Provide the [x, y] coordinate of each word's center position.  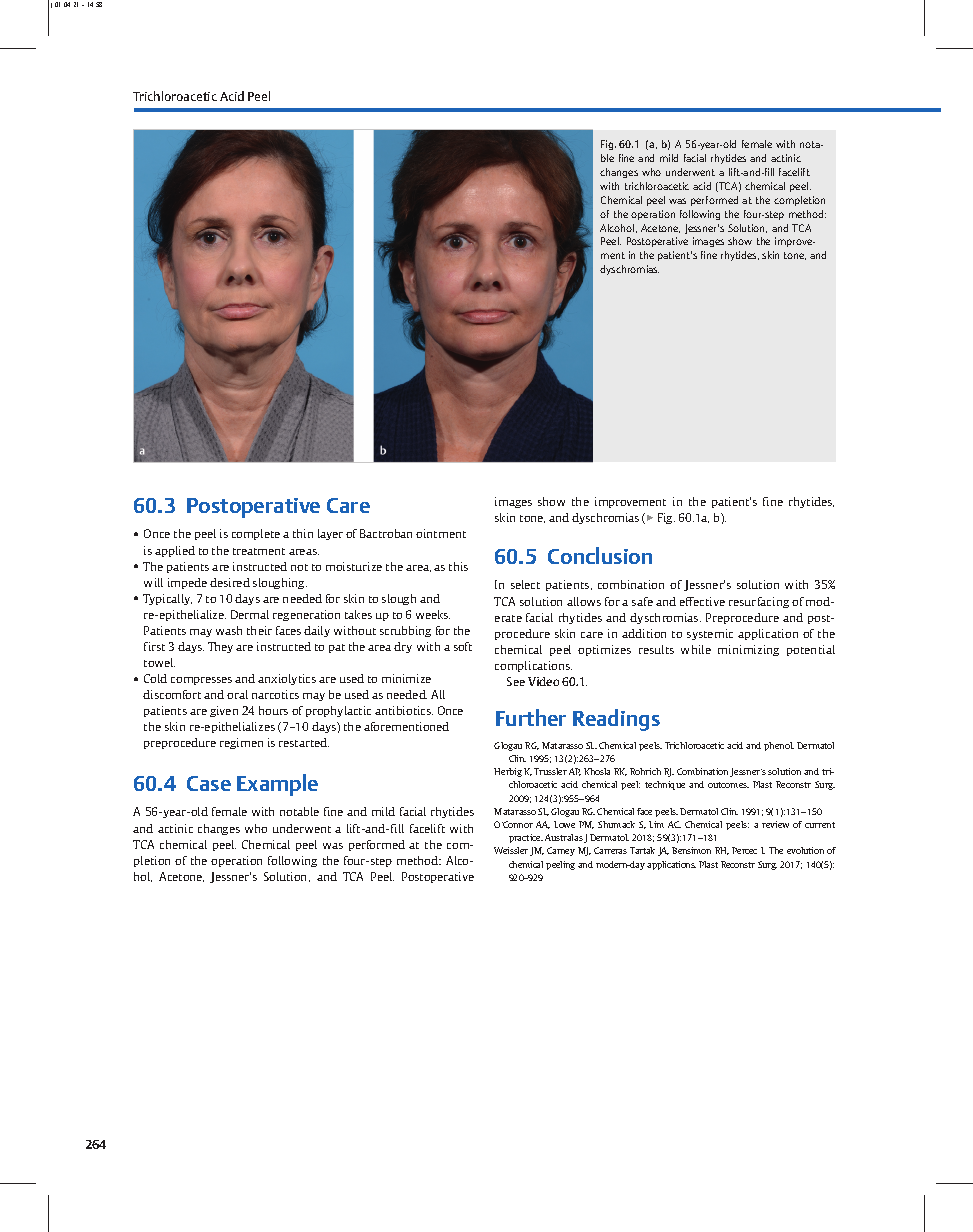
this [458, 566]
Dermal [250, 614]
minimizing [748, 650]
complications [533, 666]
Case [209, 783]
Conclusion [600, 555]
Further [531, 717]
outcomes [728, 785]
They [220, 647]
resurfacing [759, 602]
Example [277, 785]
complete [256, 534]
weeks [433, 614]
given [224, 711]
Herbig [508, 772]
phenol [779, 746]
